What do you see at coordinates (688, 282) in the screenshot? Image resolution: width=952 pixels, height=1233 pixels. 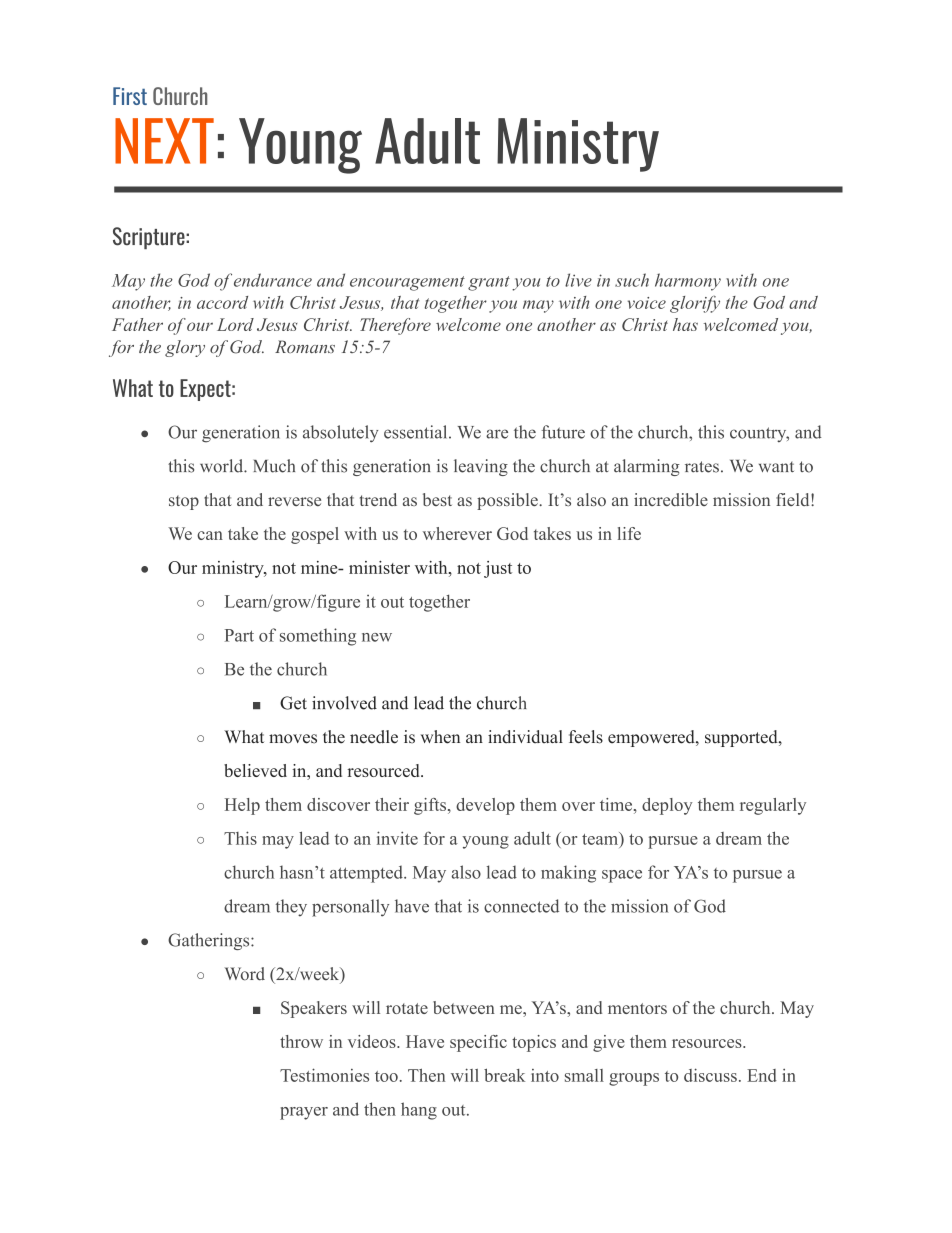 I see `harmony` at bounding box center [688, 282].
